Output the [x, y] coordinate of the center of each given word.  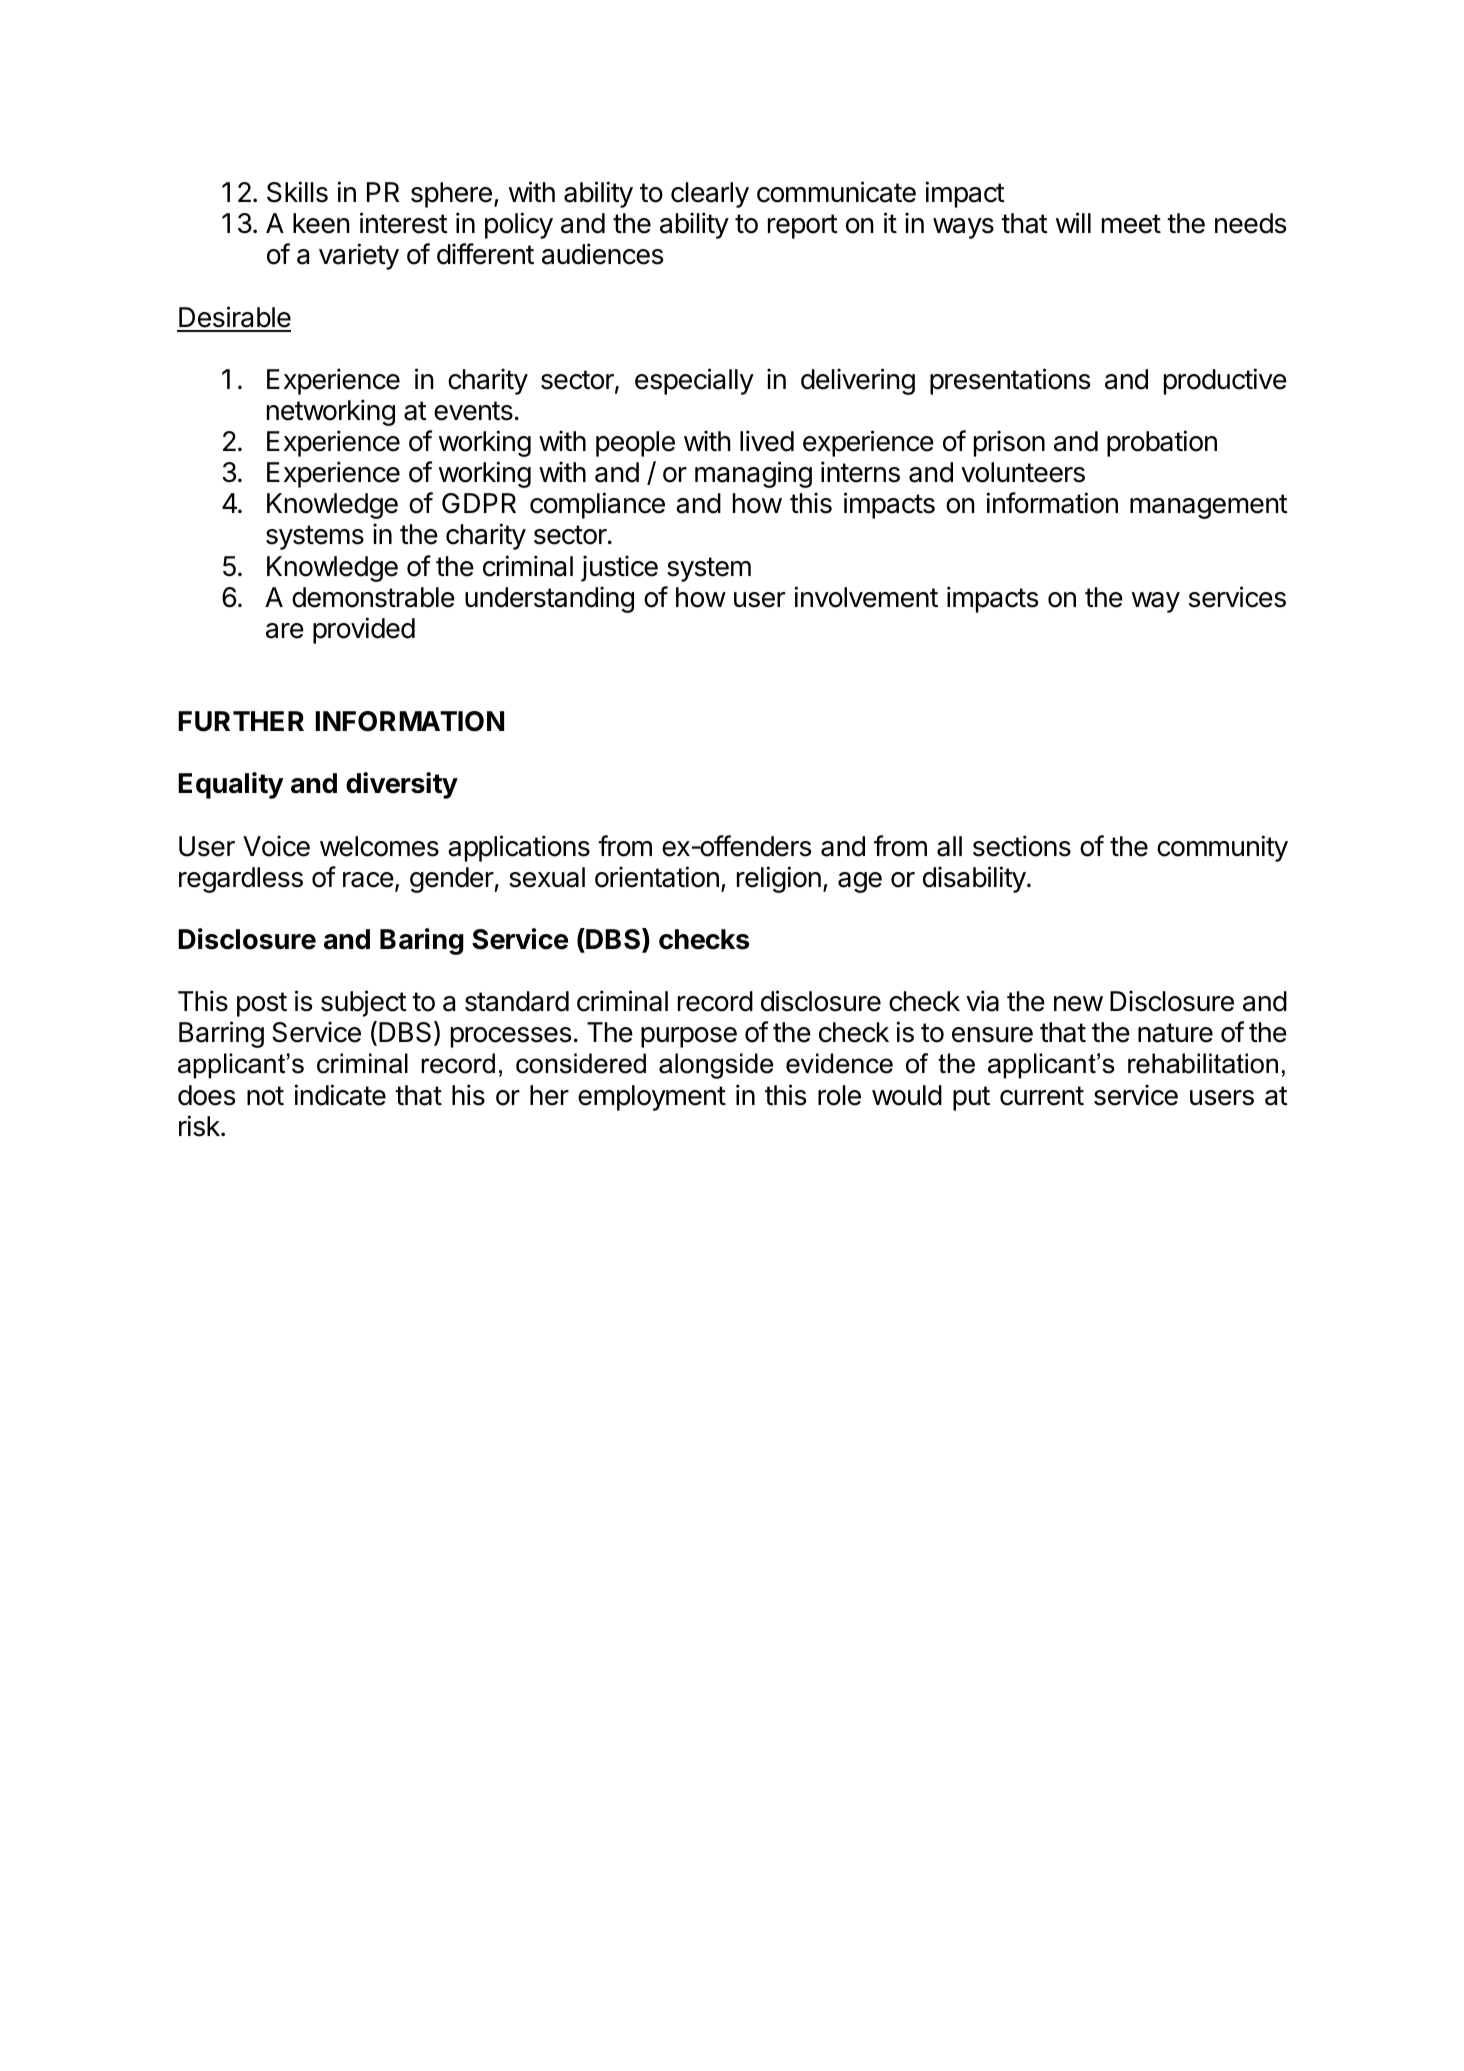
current [1042, 1096]
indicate [340, 1095]
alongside [716, 1066]
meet [1131, 224]
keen [321, 223]
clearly [710, 195]
